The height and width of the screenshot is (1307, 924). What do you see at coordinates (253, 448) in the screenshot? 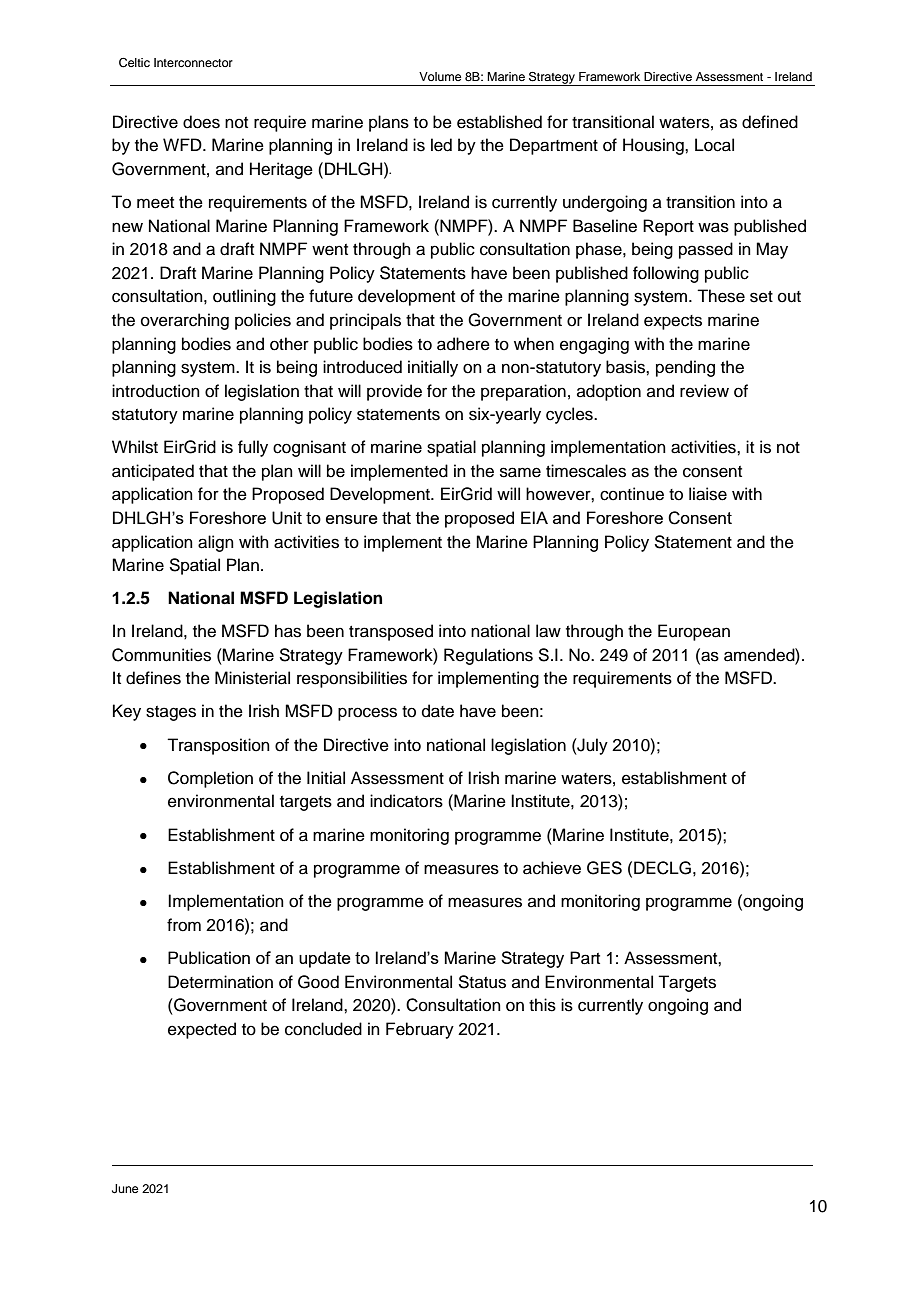
I see `fully` at bounding box center [253, 448].
